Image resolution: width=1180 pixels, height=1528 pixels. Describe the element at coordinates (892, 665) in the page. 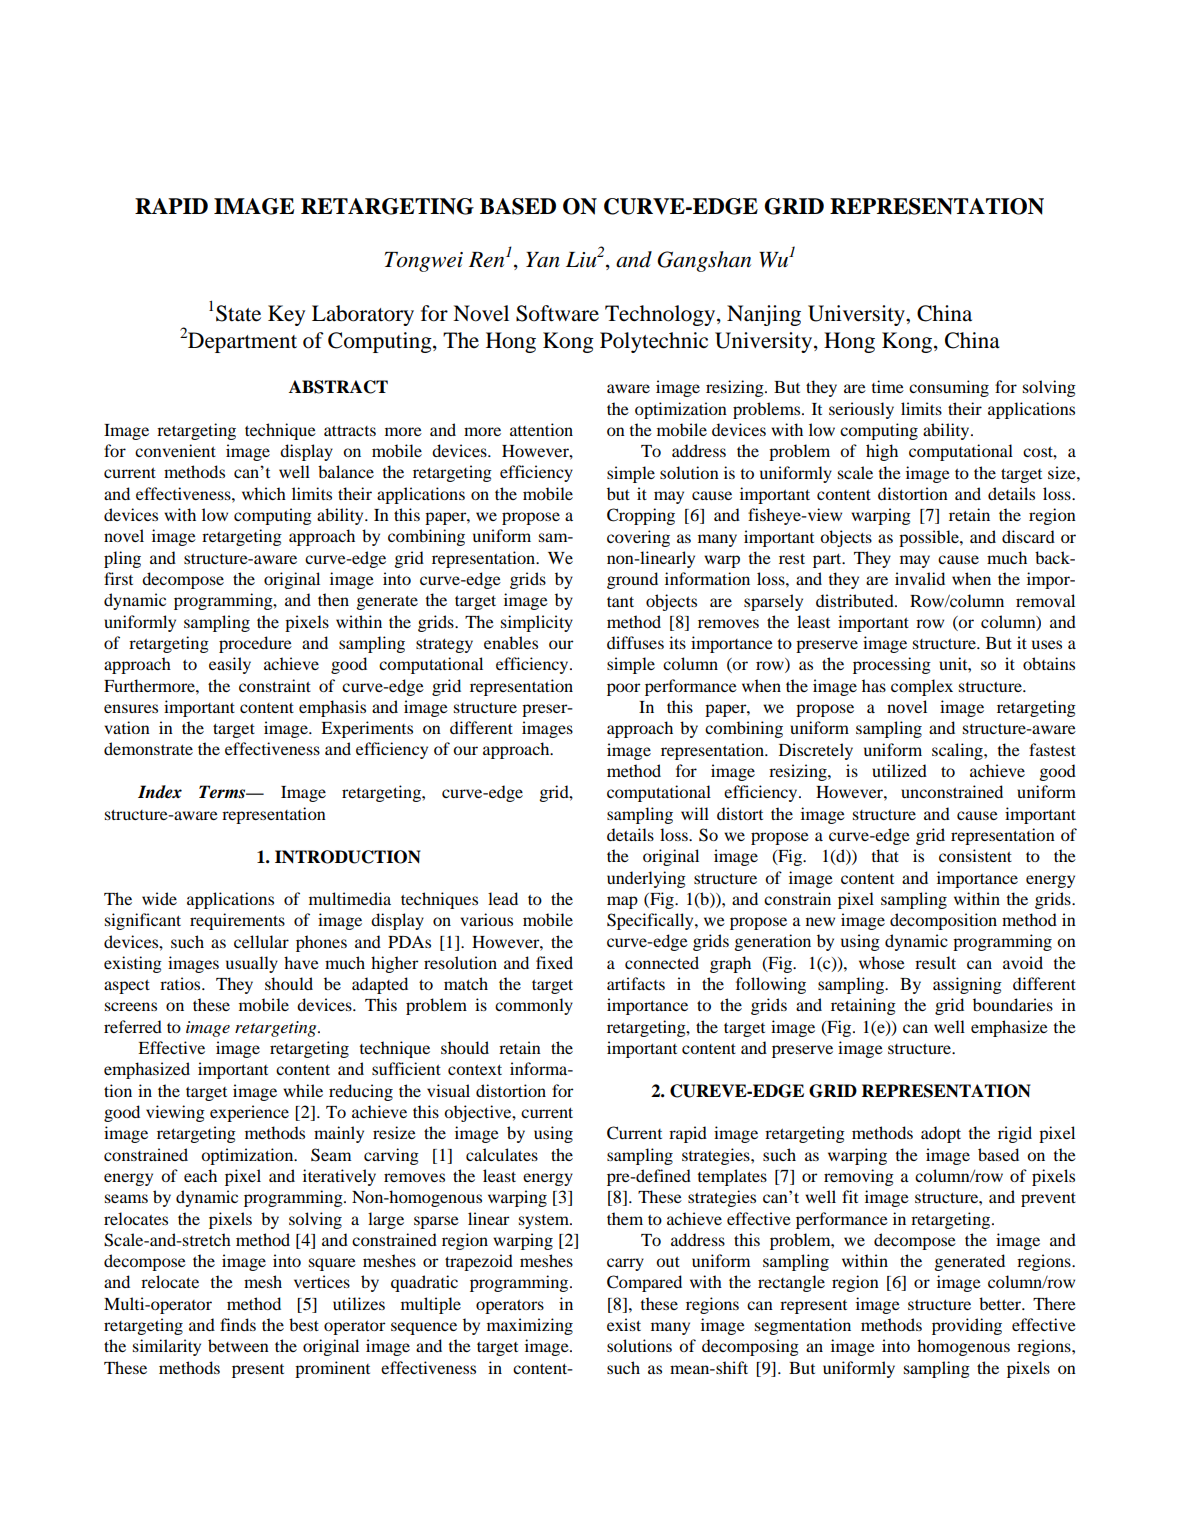

I see `processing` at that location.
